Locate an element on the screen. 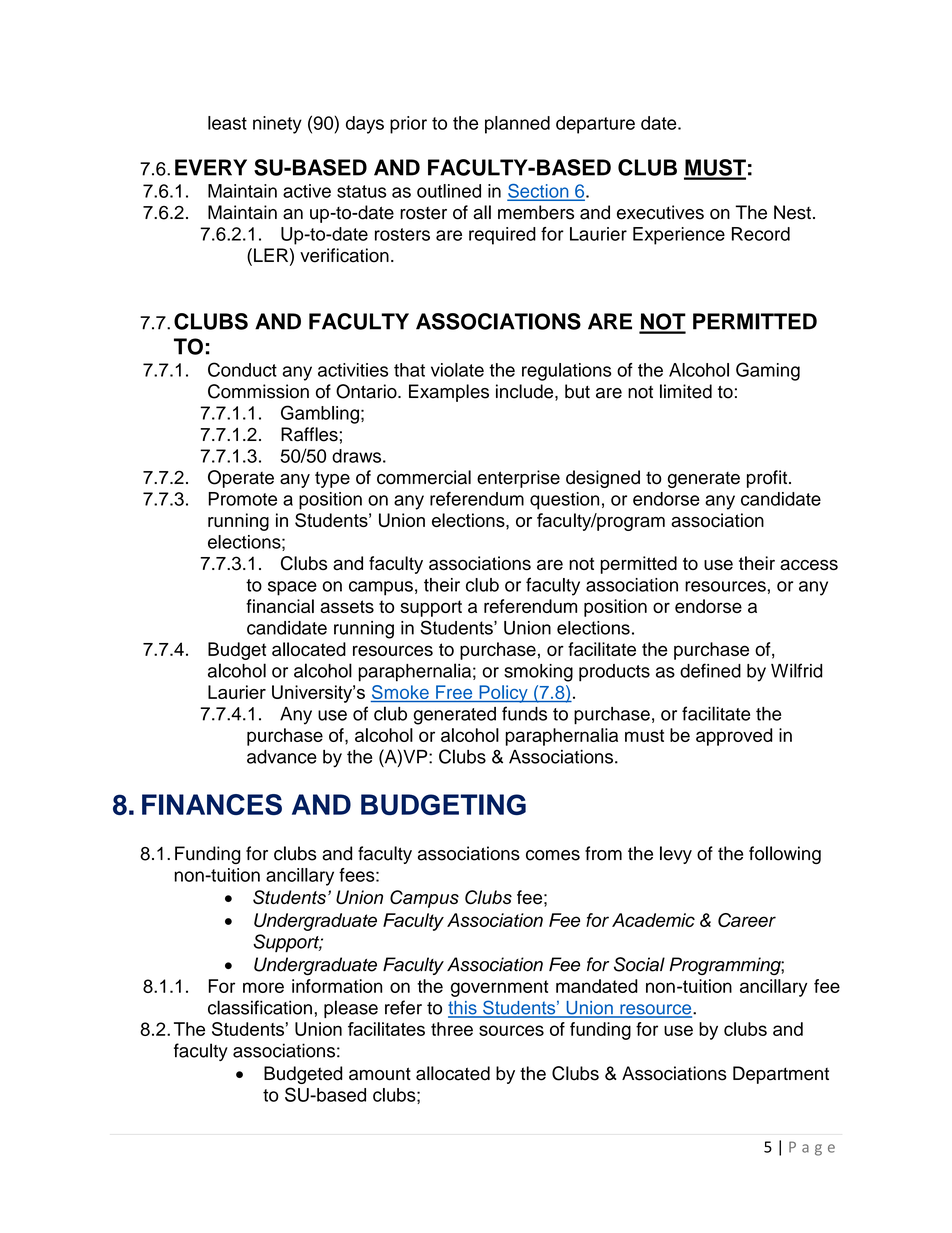 This screenshot has width=952, height=1233. enterprise is located at coordinates (518, 479).
